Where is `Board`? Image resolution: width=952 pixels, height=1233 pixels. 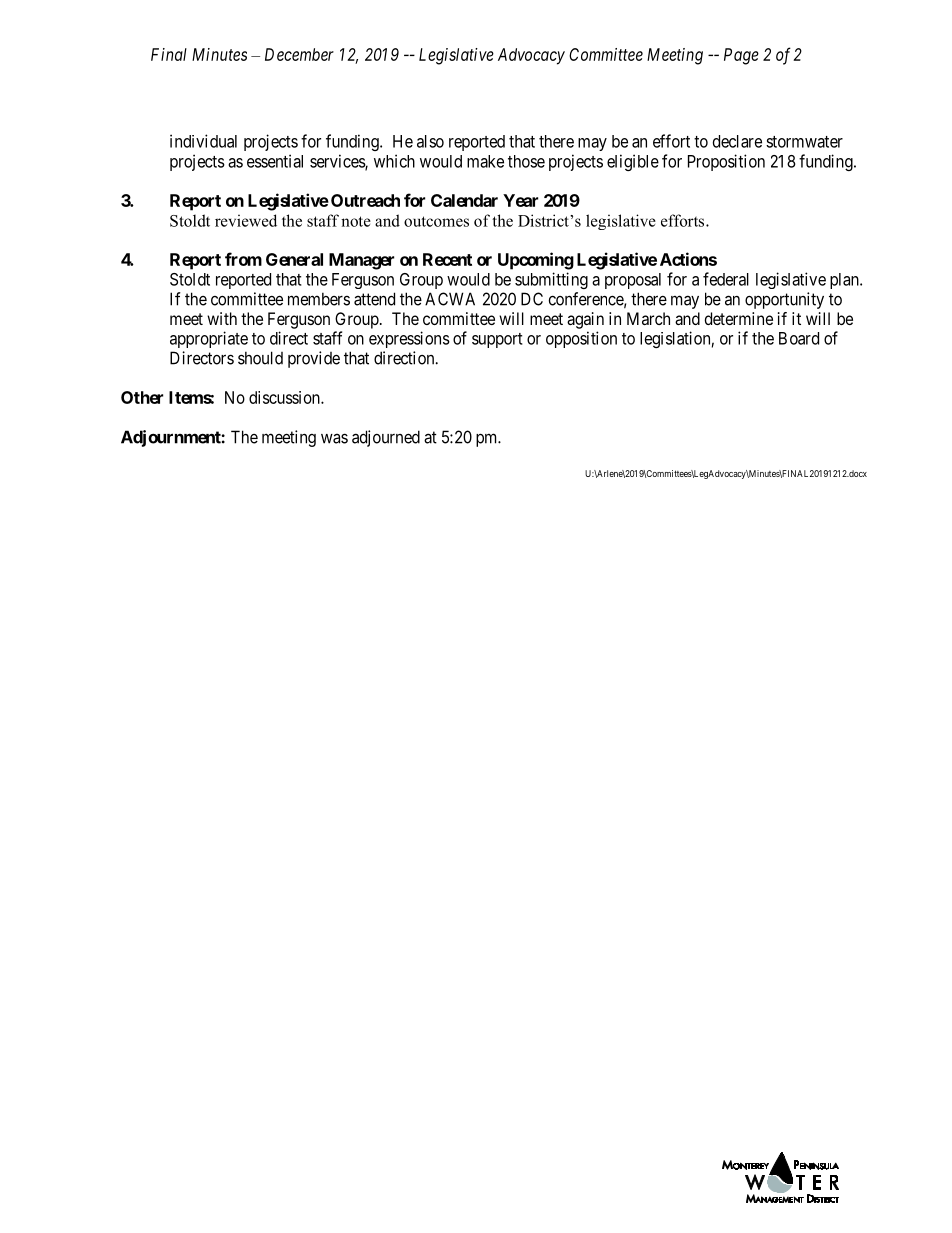
Board is located at coordinates (799, 338).
